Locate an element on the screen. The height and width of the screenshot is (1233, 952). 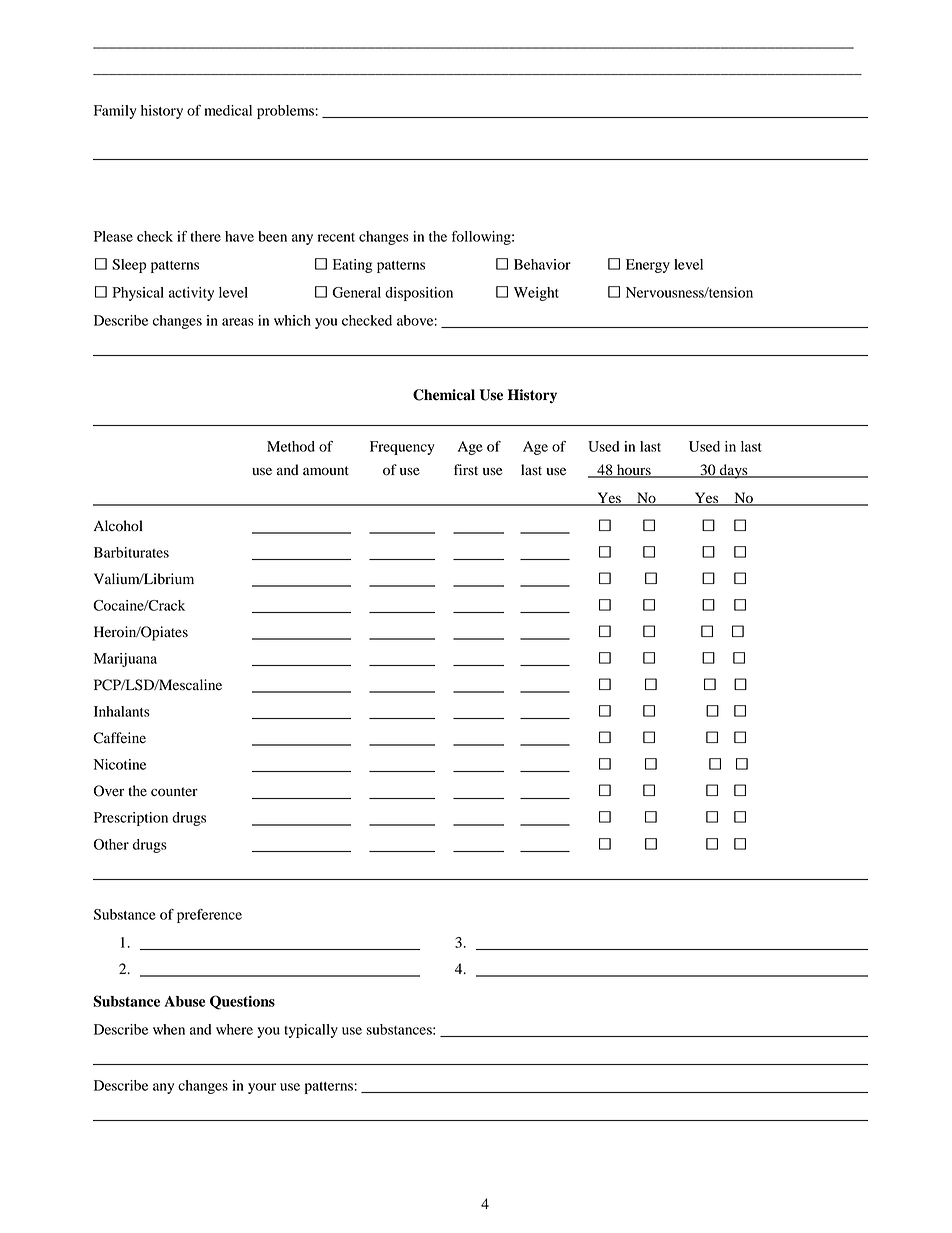
hours is located at coordinates (634, 471).
